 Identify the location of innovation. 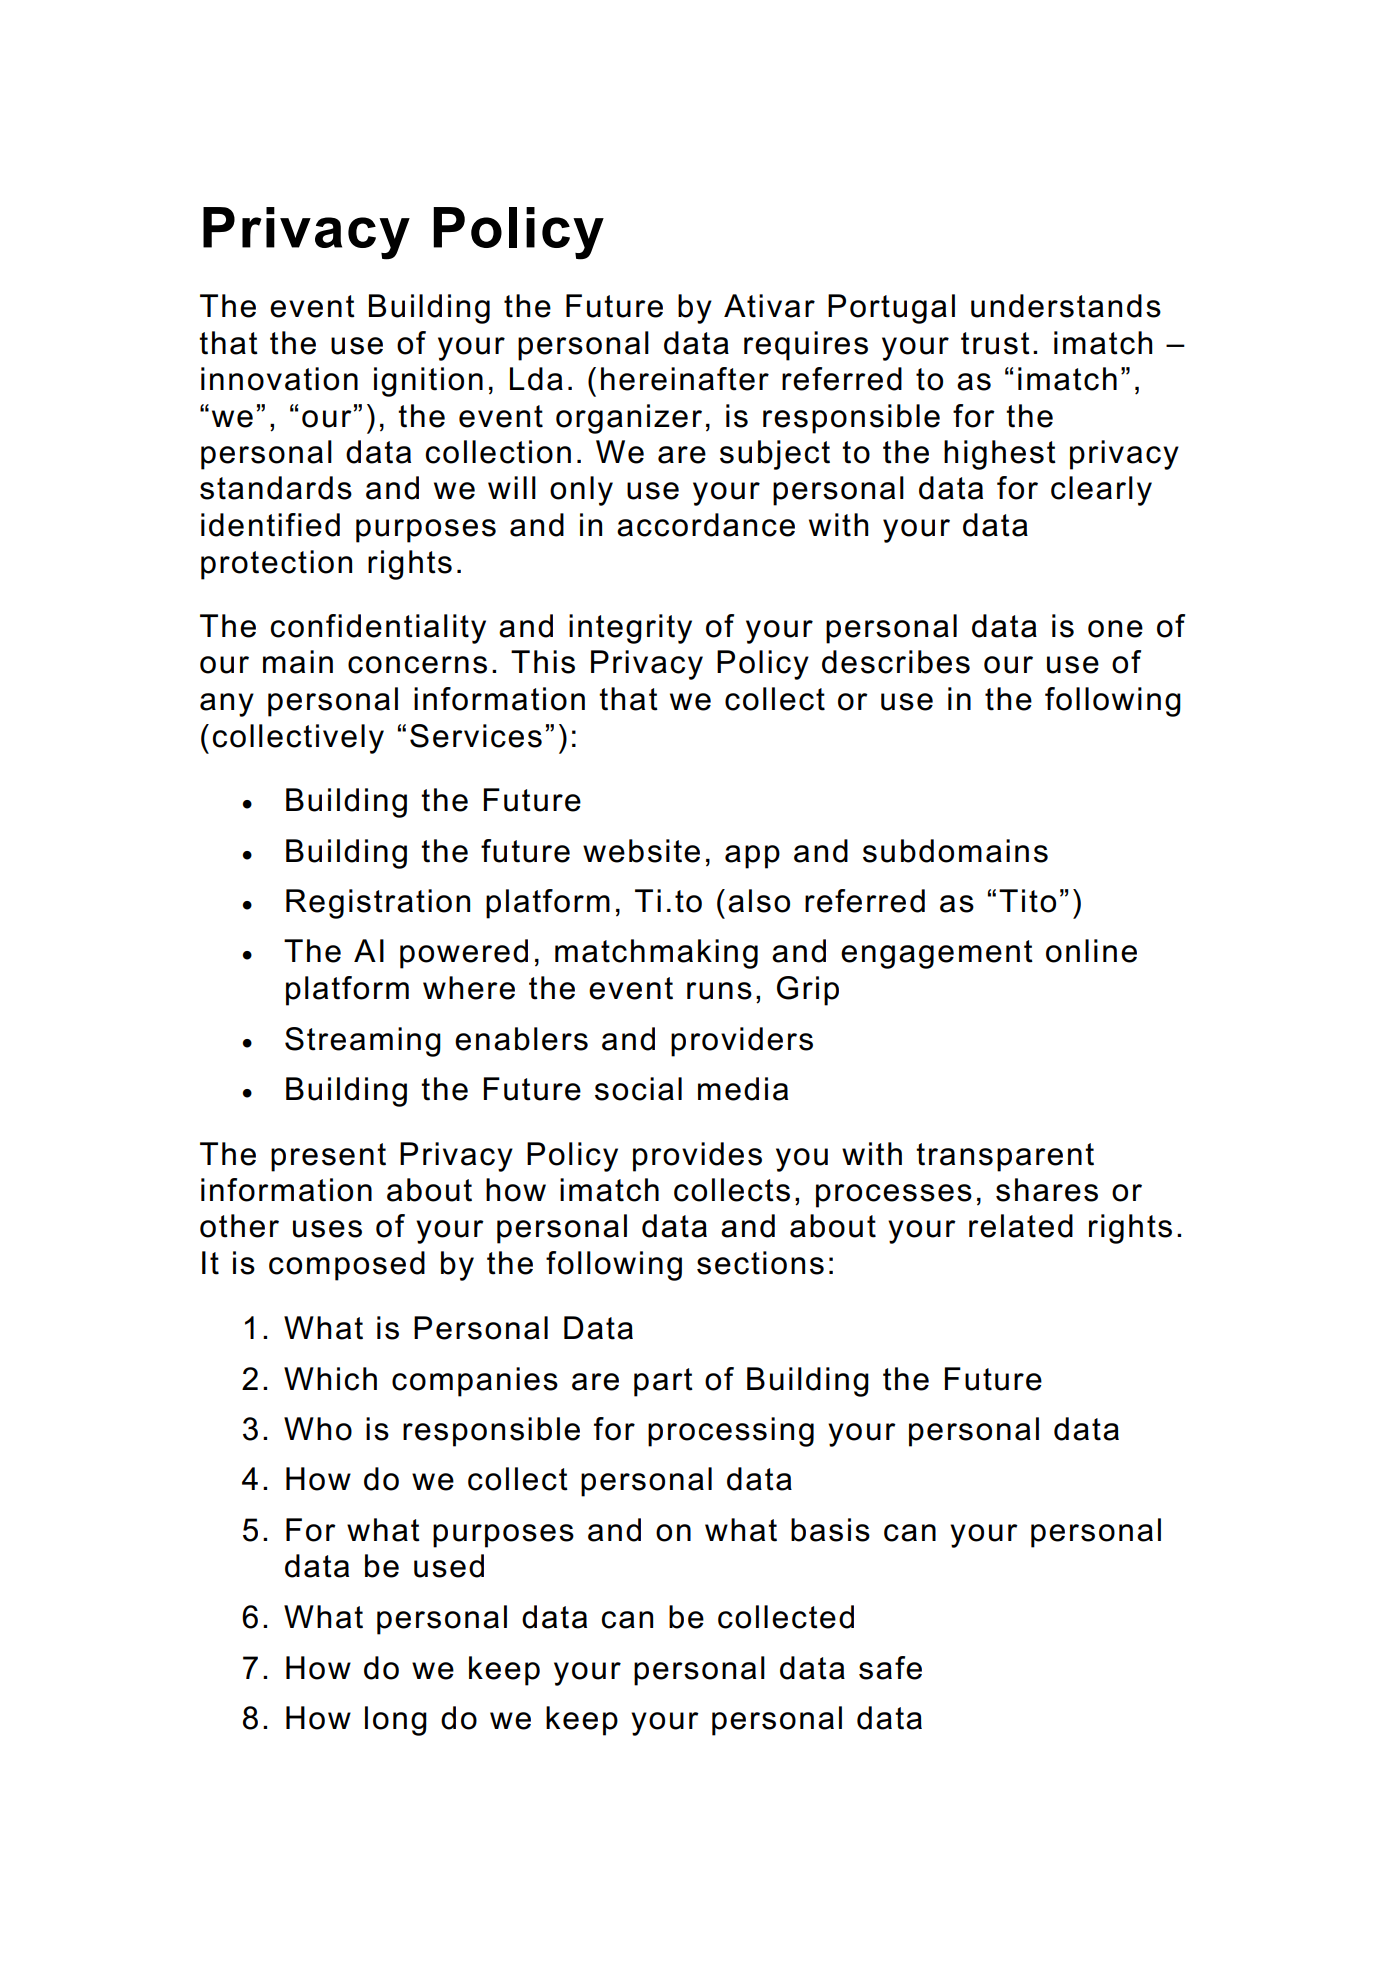
(279, 379).
